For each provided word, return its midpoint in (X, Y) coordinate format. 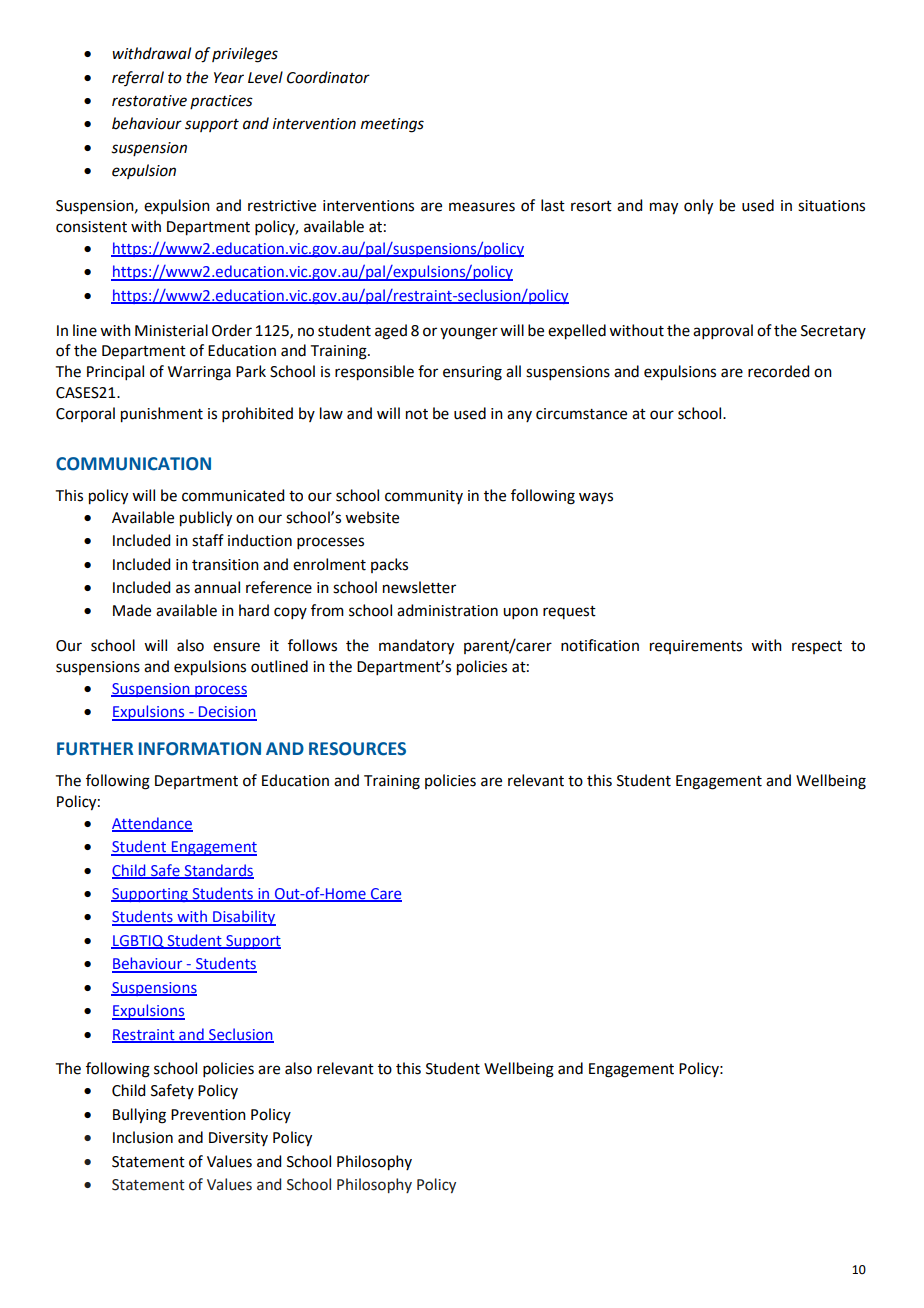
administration (447, 610)
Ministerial (171, 330)
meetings (392, 125)
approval (723, 331)
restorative (149, 101)
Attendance (152, 824)
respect (817, 647)
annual (217, 587)
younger (469, 333)
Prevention (208, 1115)
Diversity (238, 1139)
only (698, 207)
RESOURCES (357, 749)
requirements (696, 647)
